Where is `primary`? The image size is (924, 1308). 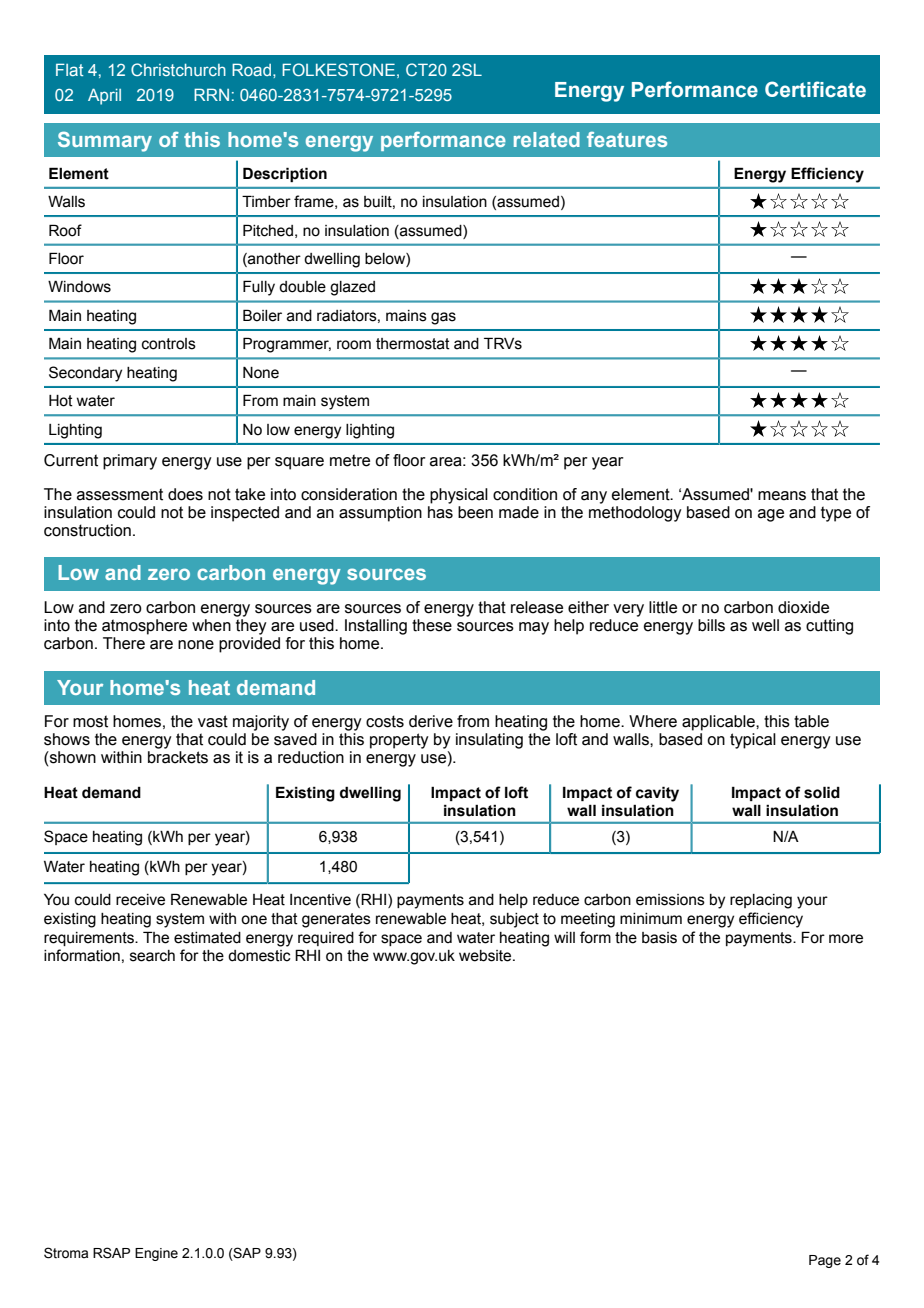 primary is located at coordinates (130, 462).
